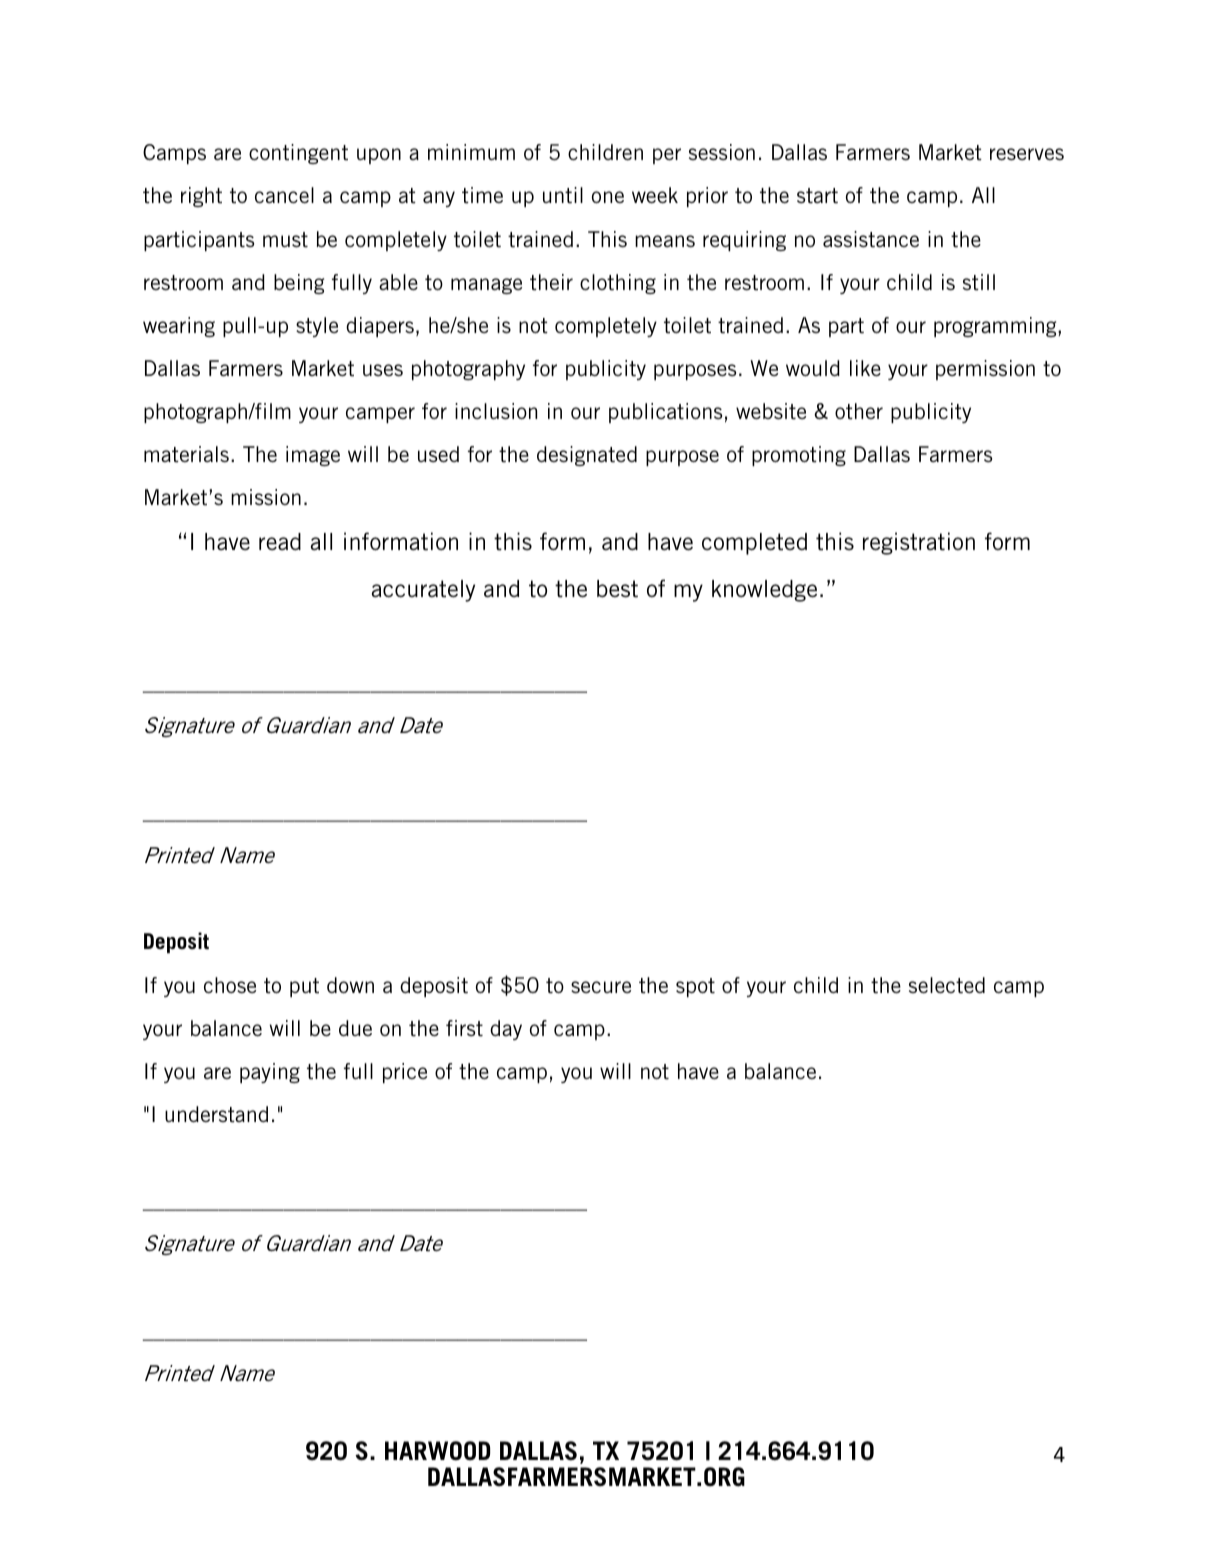 This page has width=1206, height=1561. Describe the element at coordinates (284, 195) in the page. I see `cancel` at that location.
